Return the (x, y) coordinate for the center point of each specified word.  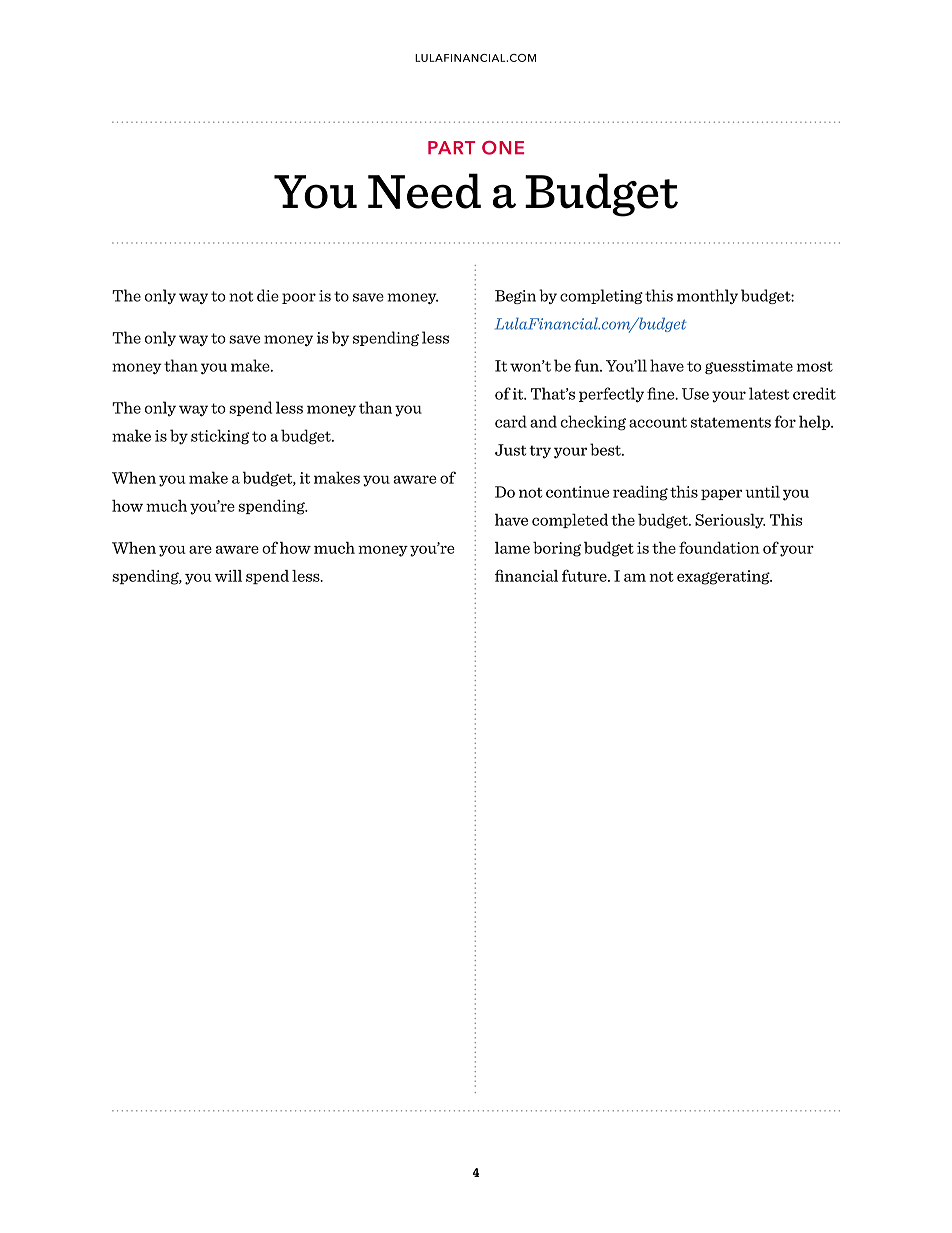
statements (731, 422)
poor (299, 298)
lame (512, 548)
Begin (515, 297)
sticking (220, 437)
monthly (707, 296)
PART (451, 147)
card (511, 421)
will (228, 576)
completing (601, 296)
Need (424, 191)
